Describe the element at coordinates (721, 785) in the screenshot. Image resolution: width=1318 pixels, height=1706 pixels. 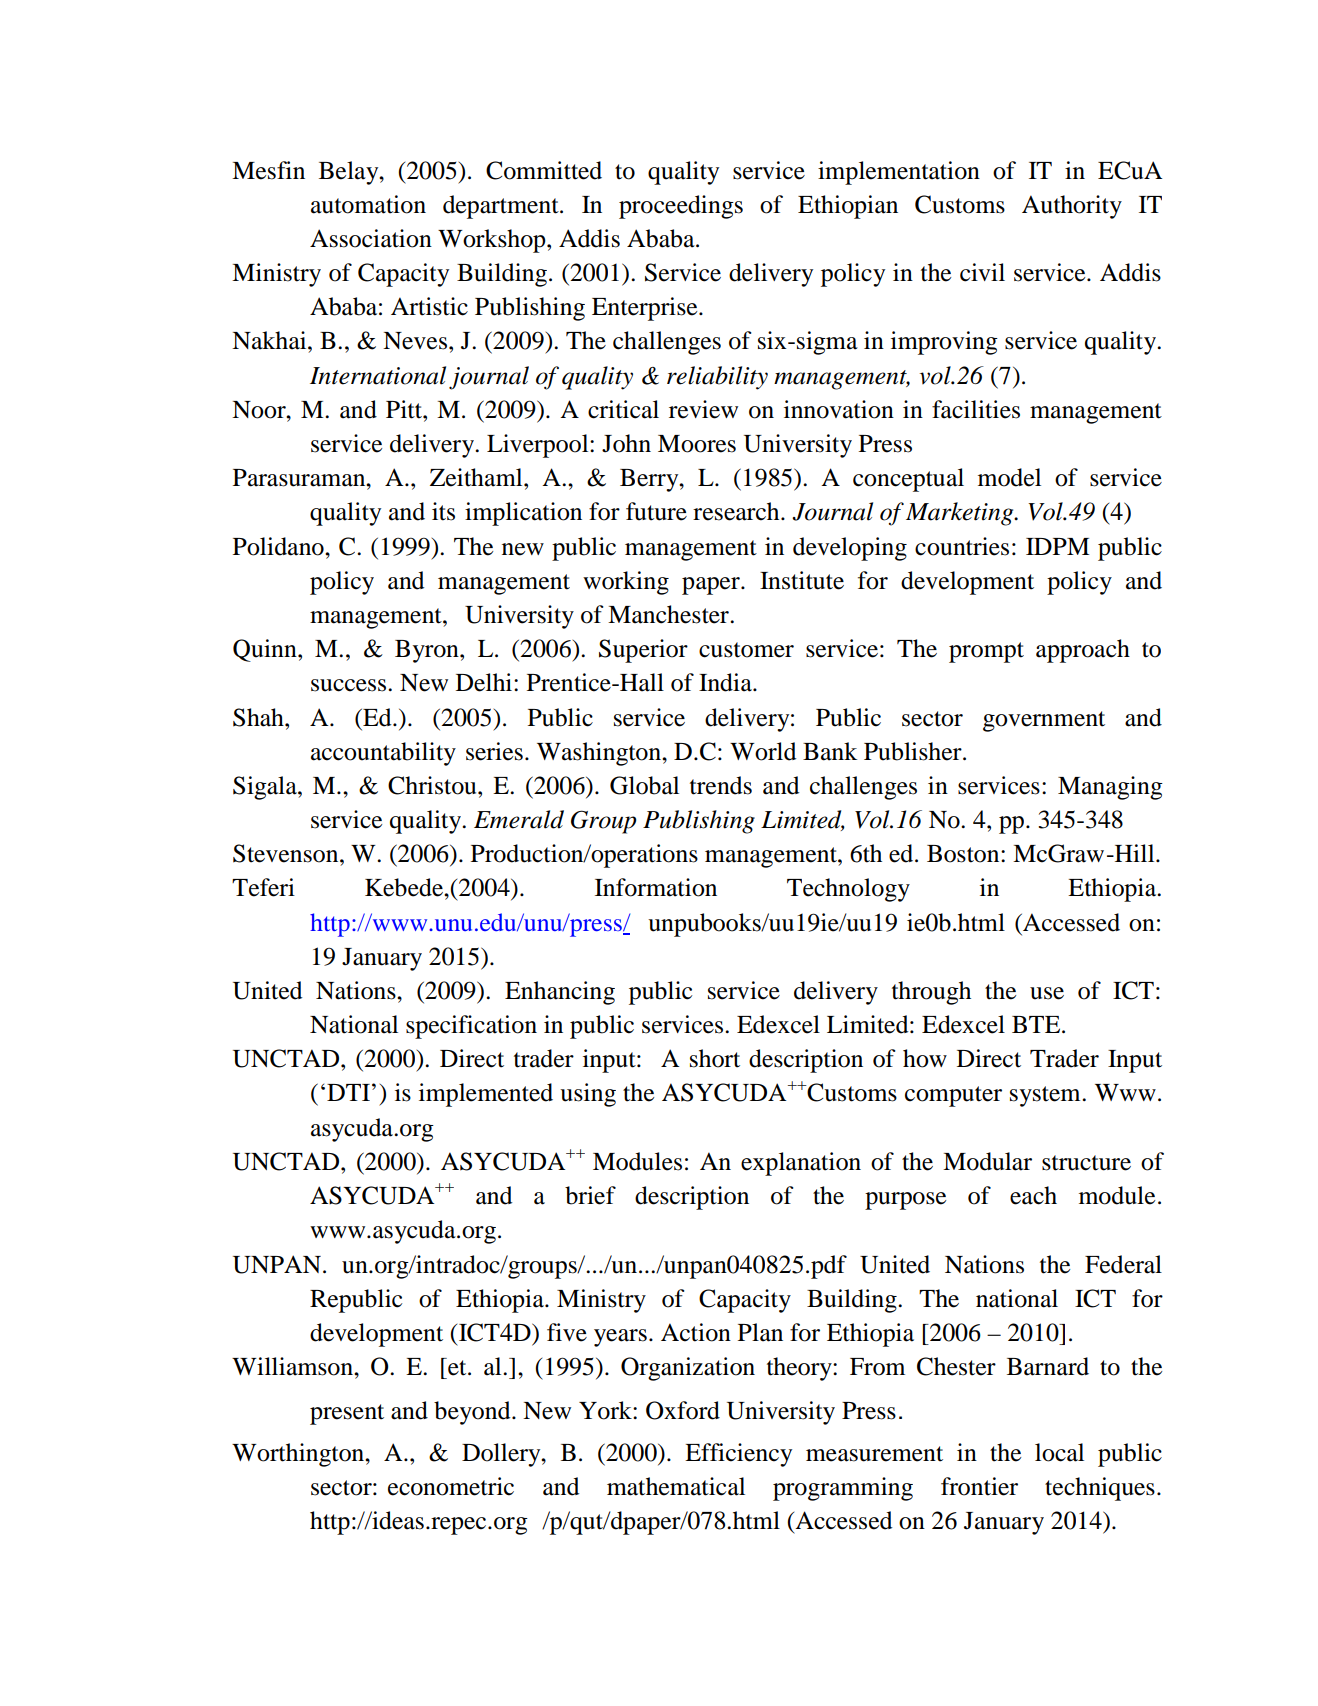
I see `trends` at that location.
